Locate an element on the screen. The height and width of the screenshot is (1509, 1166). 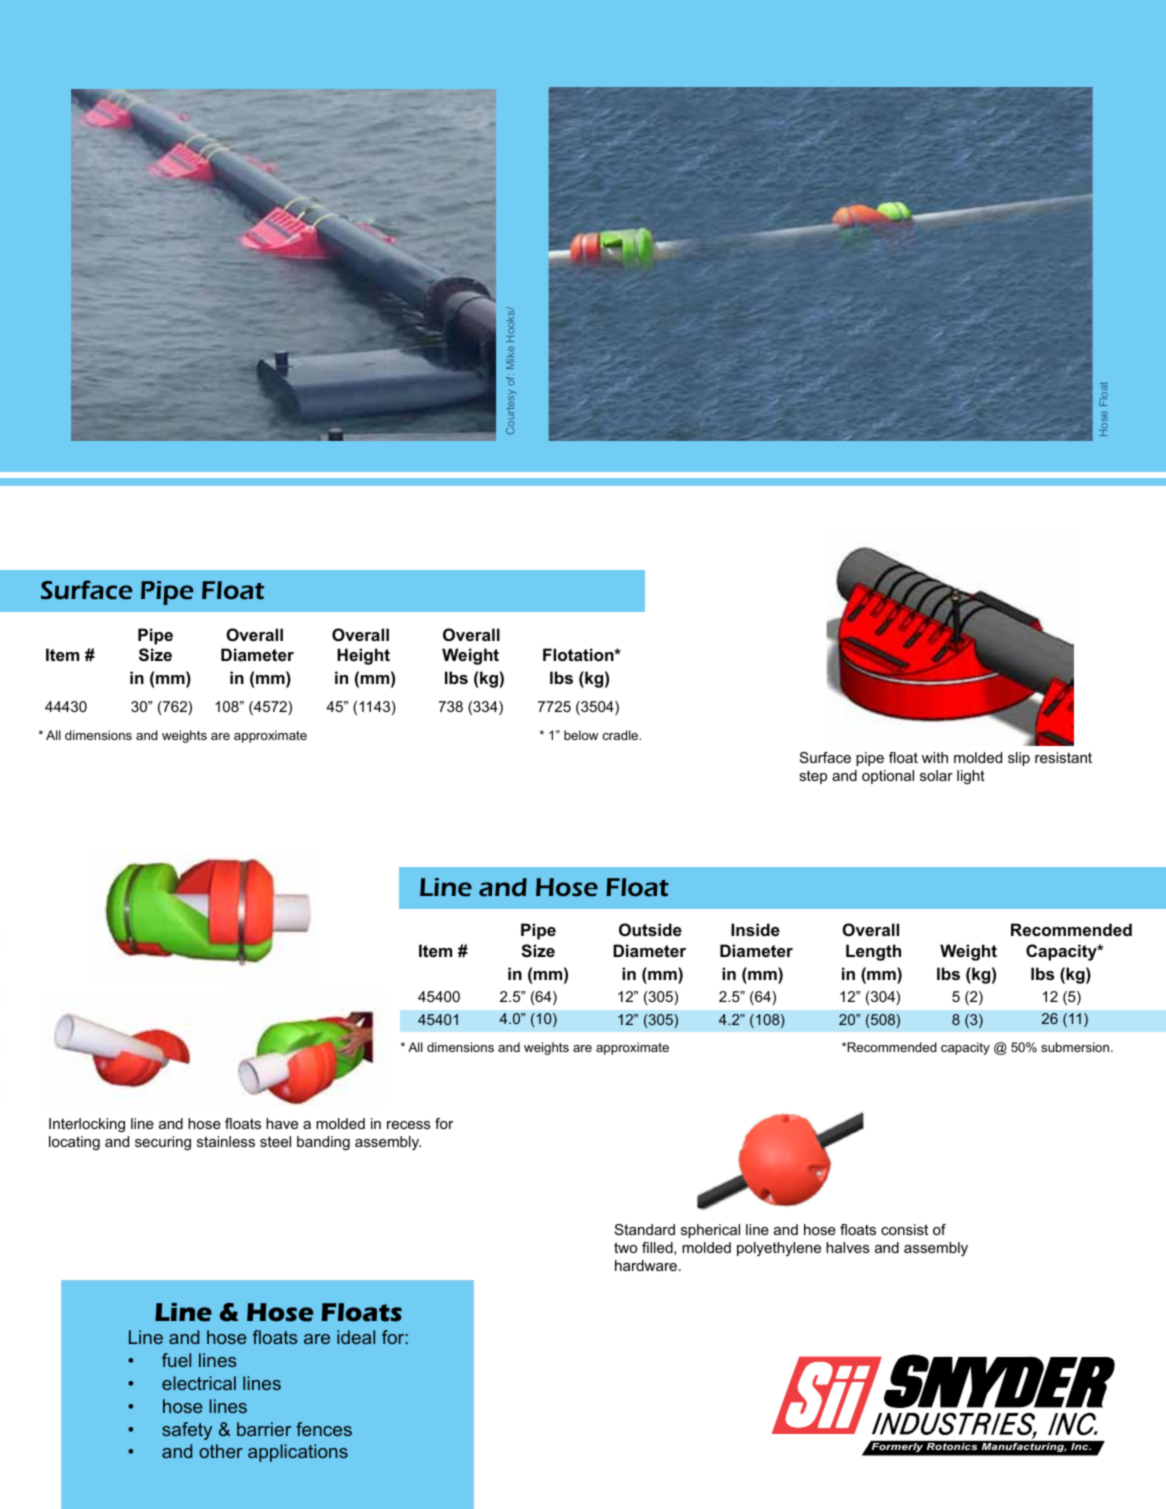
Height is located at coordinates (363, 656).
